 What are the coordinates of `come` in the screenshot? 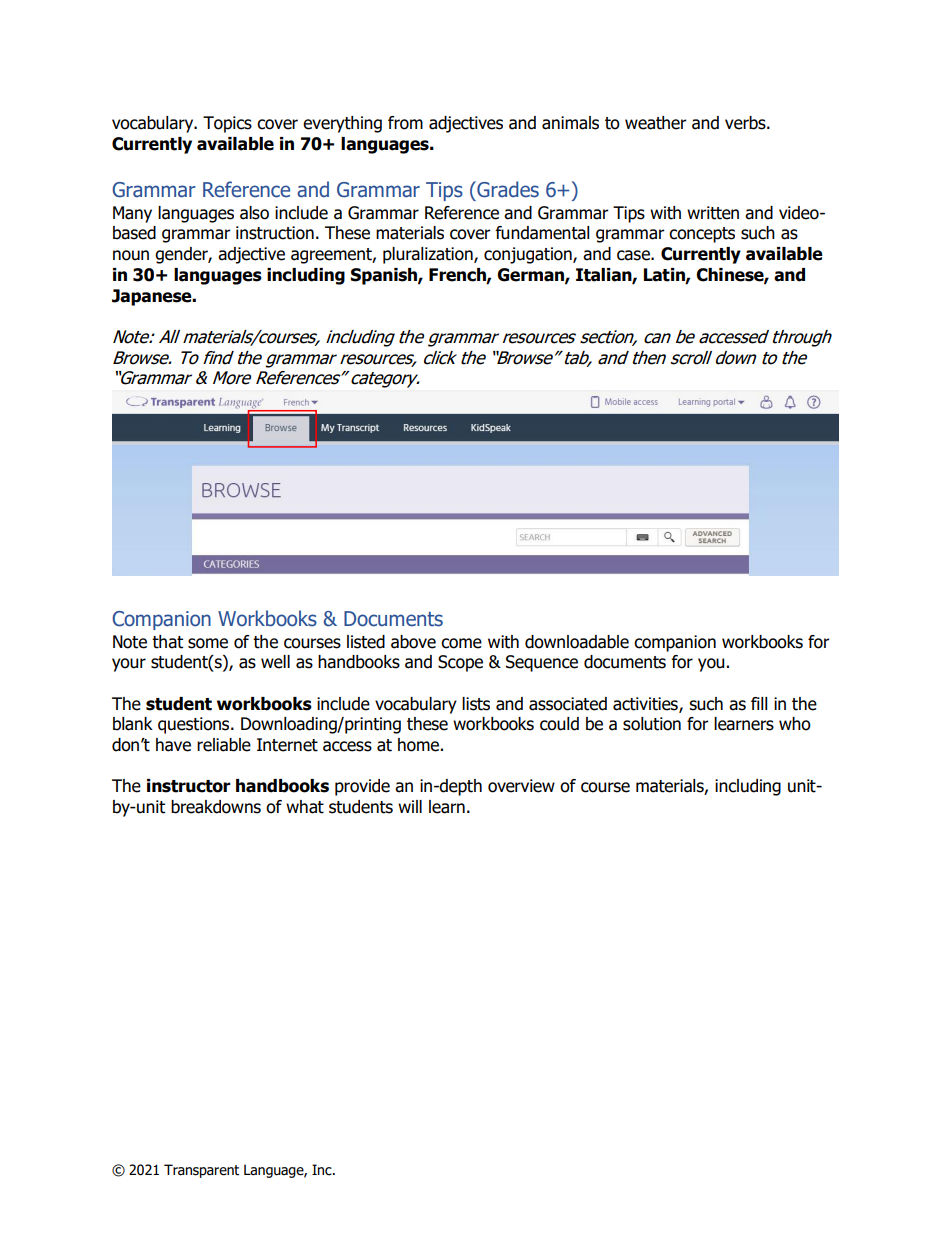 It's located at (461, 643).
